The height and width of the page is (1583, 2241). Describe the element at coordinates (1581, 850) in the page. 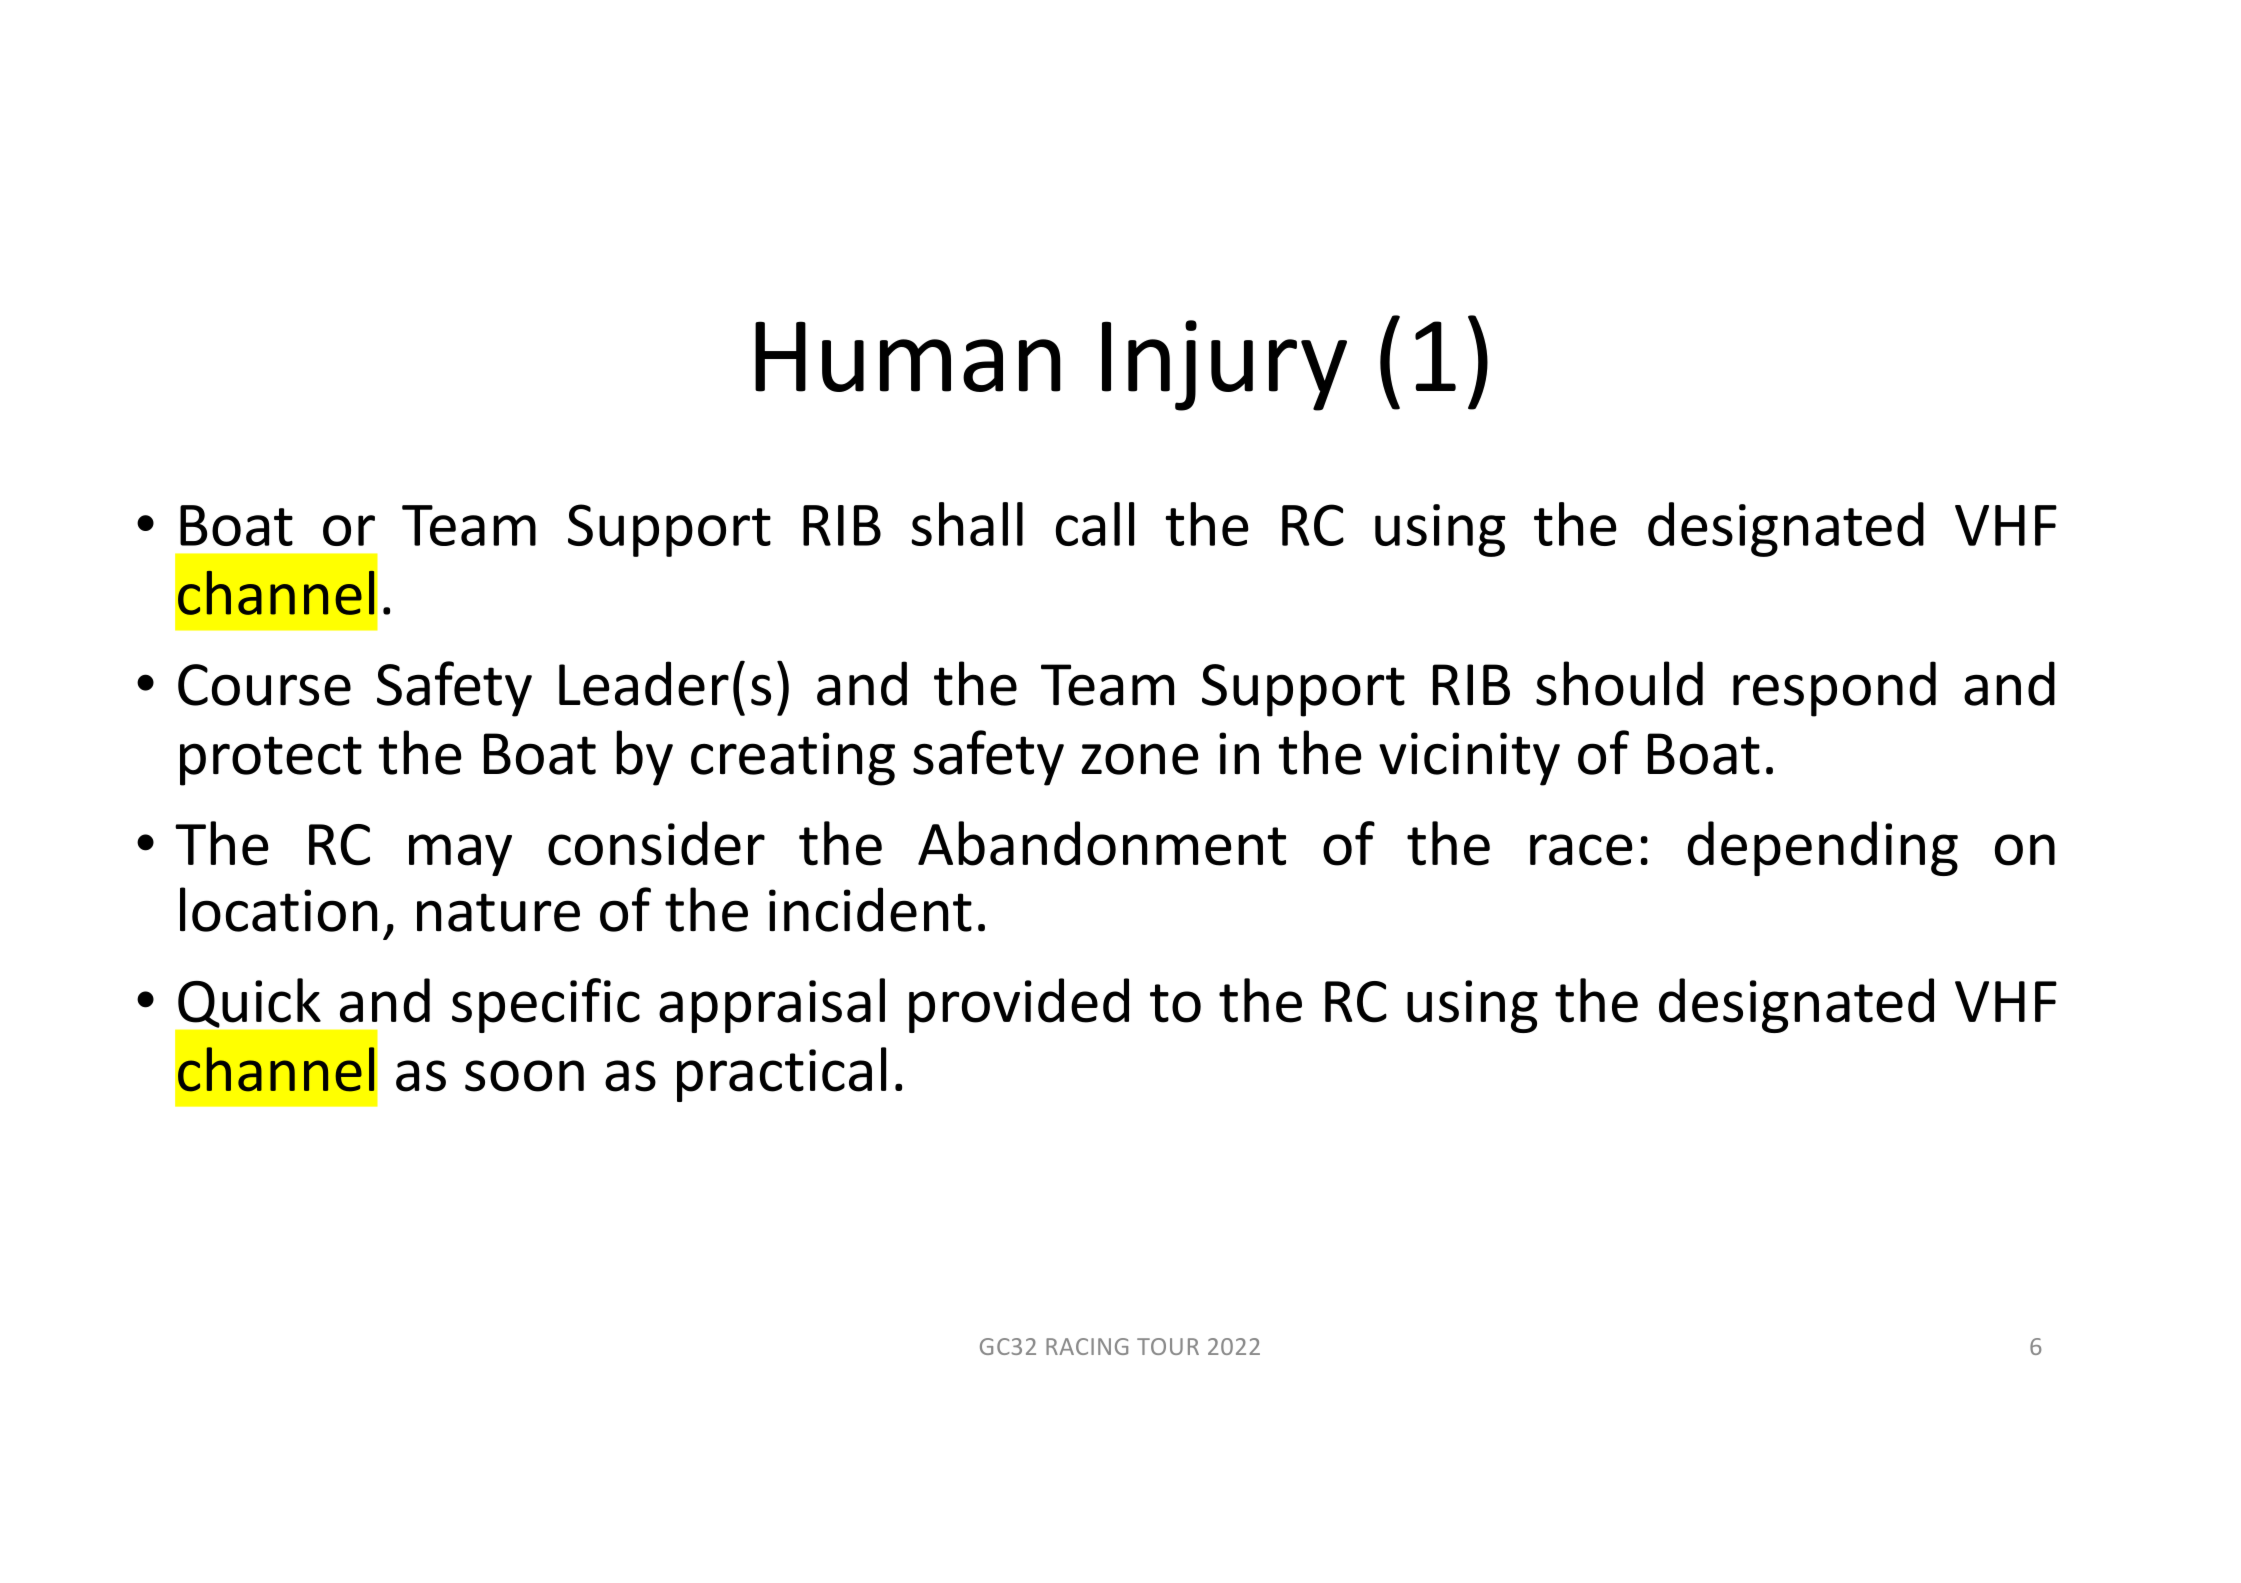

I see `race` at that location.
